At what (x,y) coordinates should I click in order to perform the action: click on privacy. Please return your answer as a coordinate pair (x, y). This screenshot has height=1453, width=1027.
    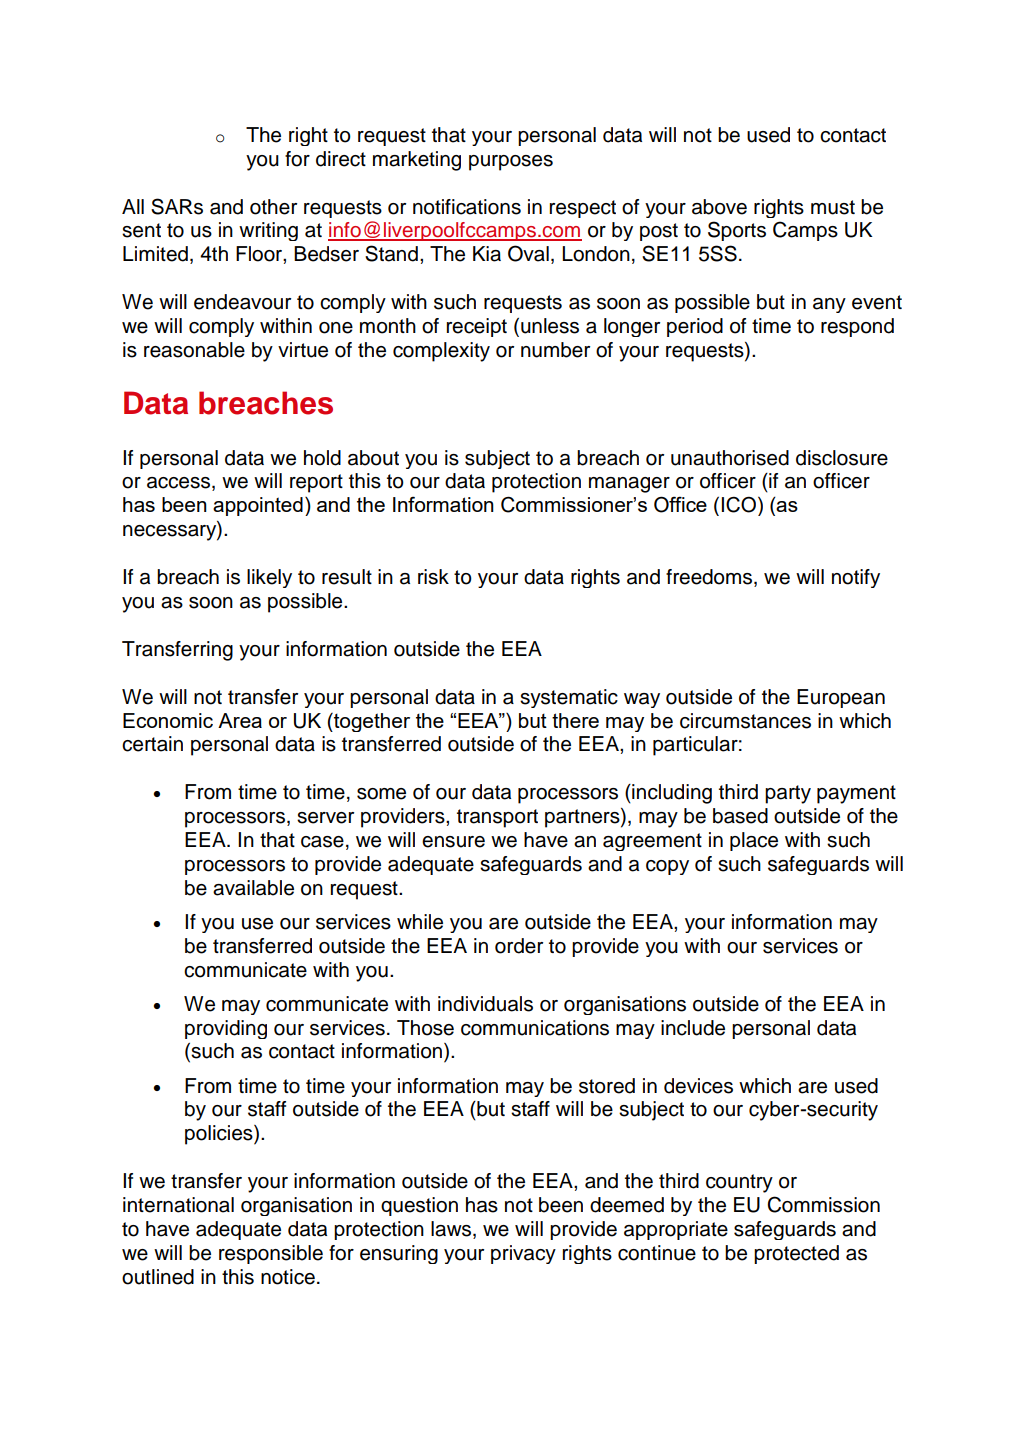
    Looking at the image, I should click on (523, 1254).
